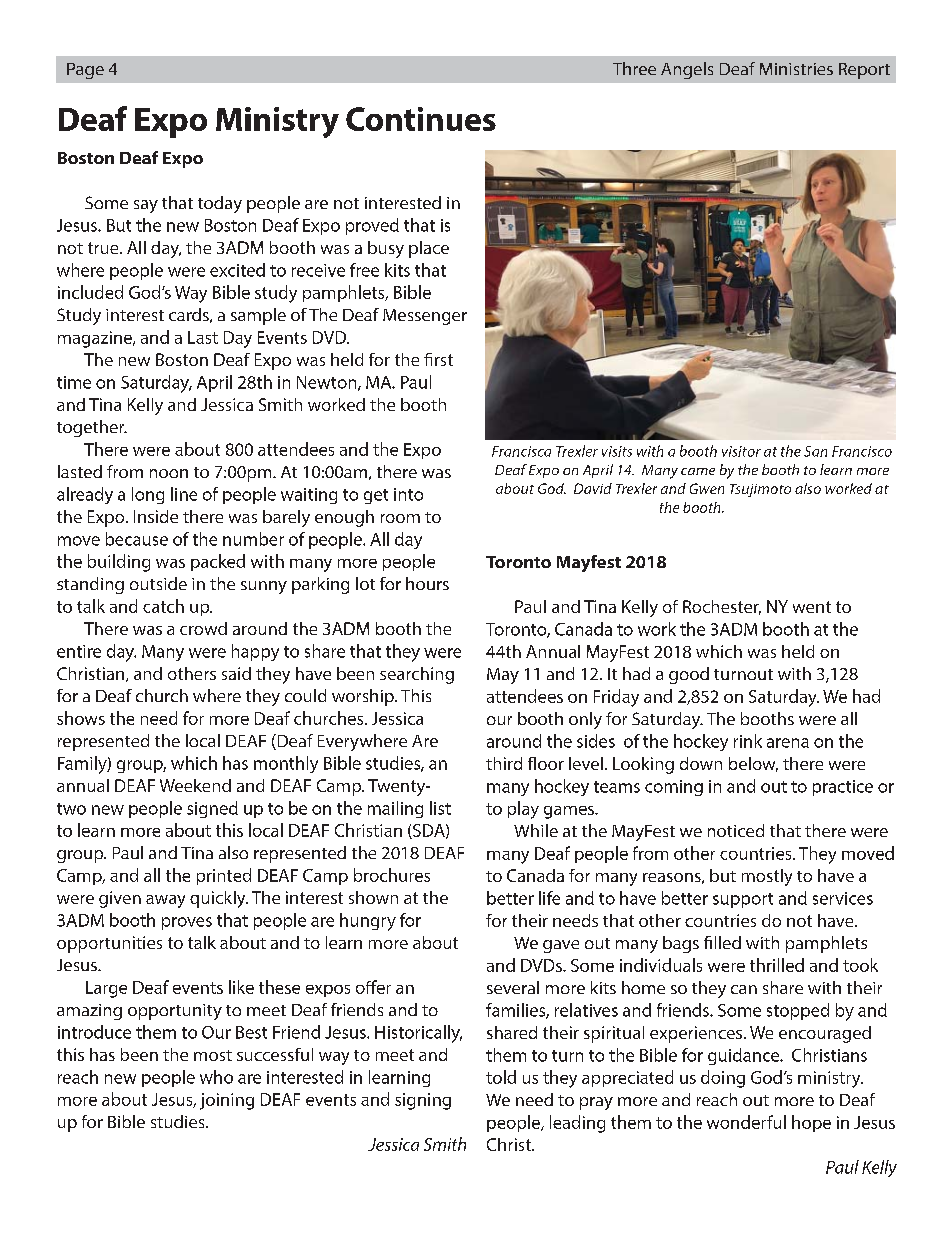 Image resolution: width=952 pixels, height=1233 pixels. What do you see at coordinates (421, 119) in the image?
I see `Continues` at bounding box center [421, 119].
